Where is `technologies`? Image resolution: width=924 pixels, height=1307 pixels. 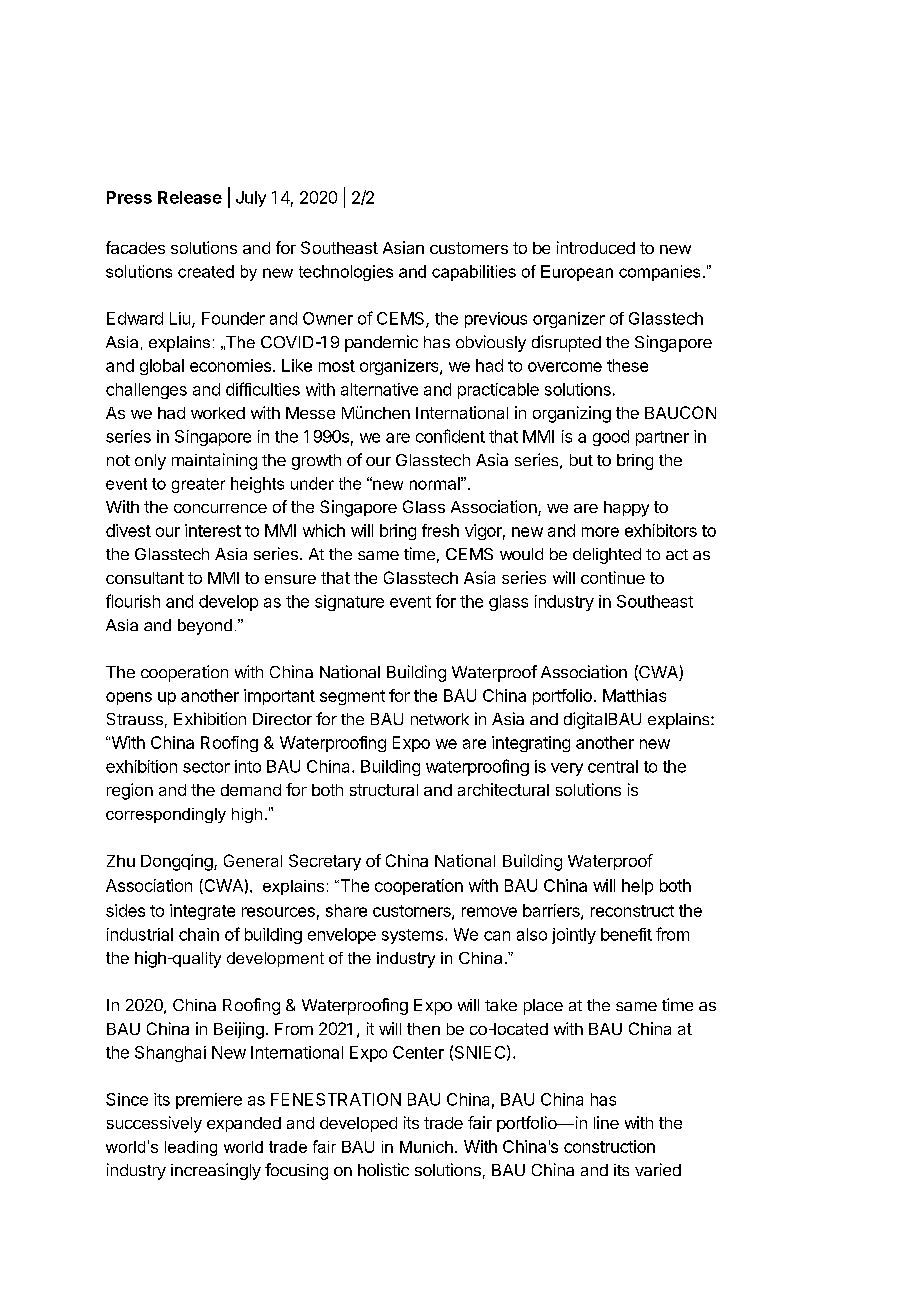 technologies is located at coordinates (346, 273).
